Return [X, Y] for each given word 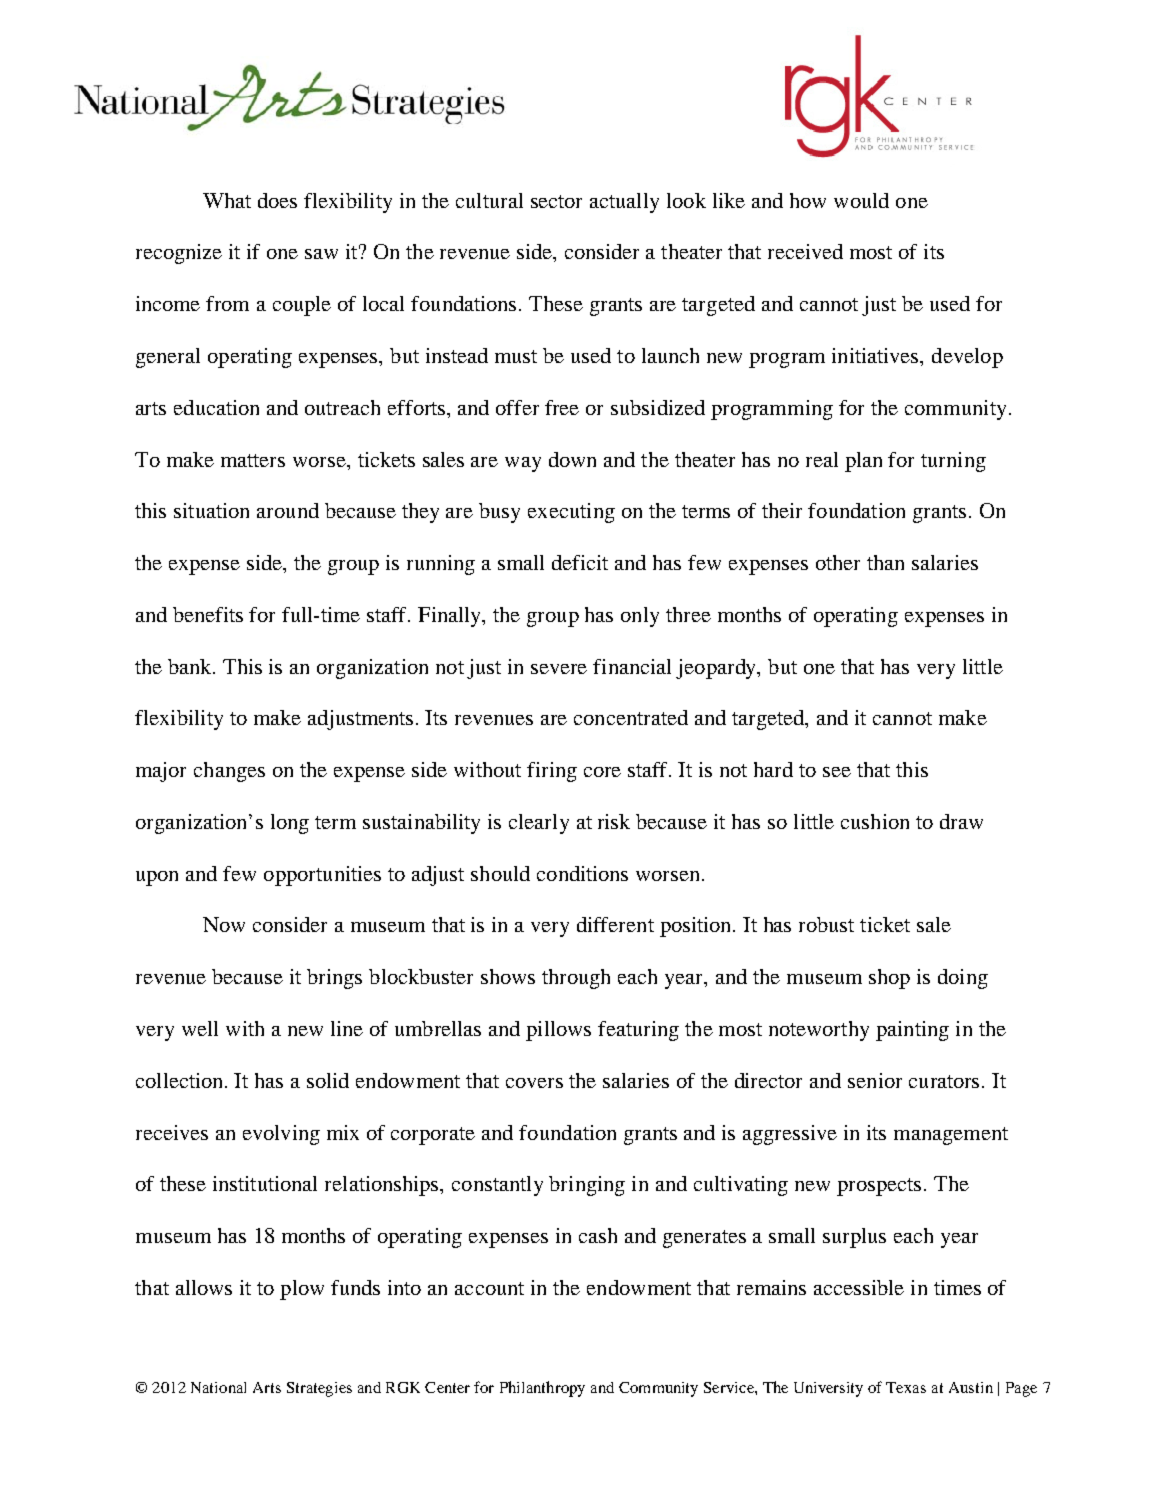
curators [944, 1081]
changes [229, 772]
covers [534, 1083]
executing [571, 513]
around [288, 510]
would [861, 200]
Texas [906, 1387]
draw [961, 821]
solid [328, 1080]
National [218, 1387]
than [885, 562]
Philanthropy [542, 1389]
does [277, 200]
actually [624, 203]
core [602, 772]
